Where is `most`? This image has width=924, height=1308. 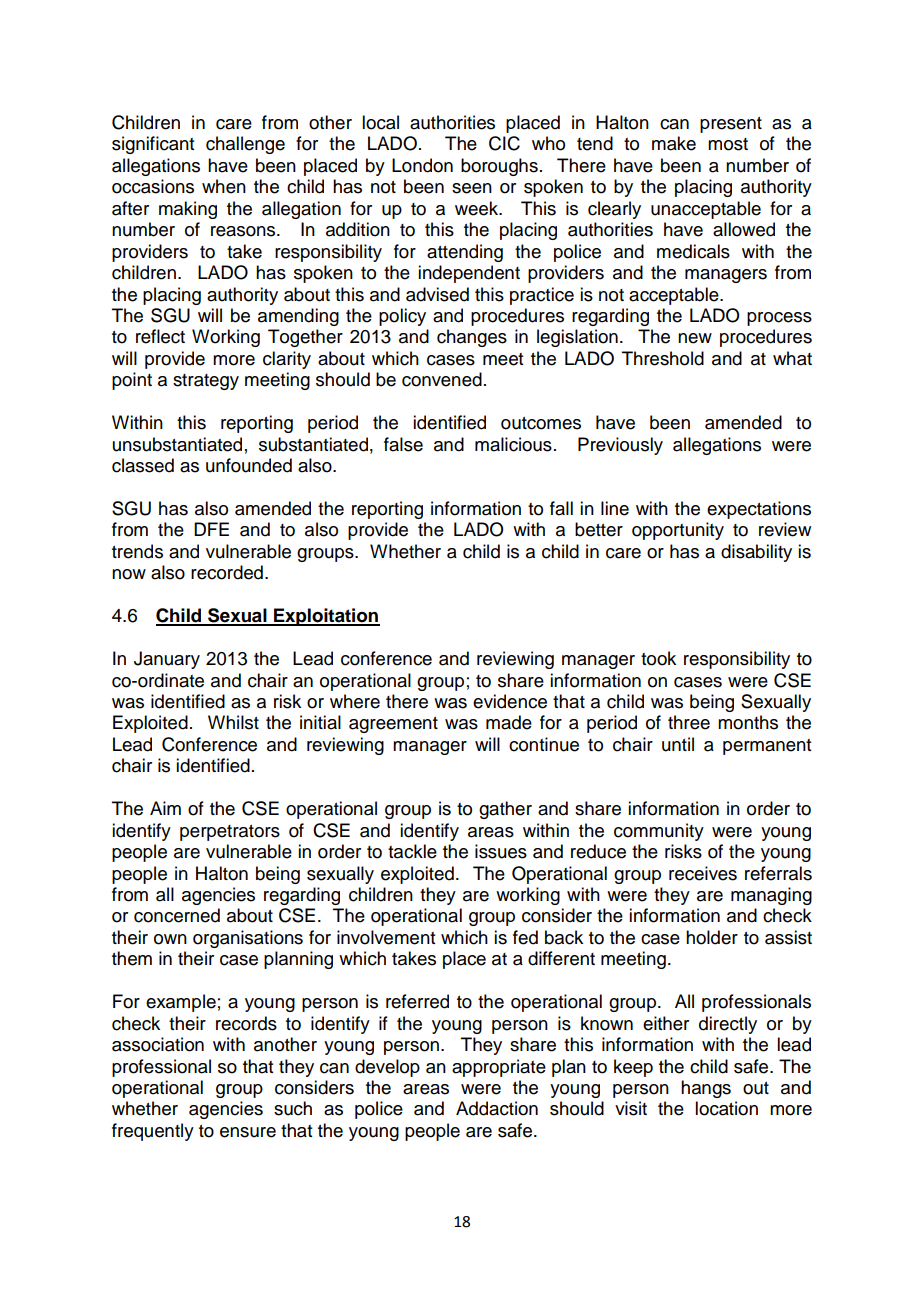 most is located at coordinates (728, 144).
